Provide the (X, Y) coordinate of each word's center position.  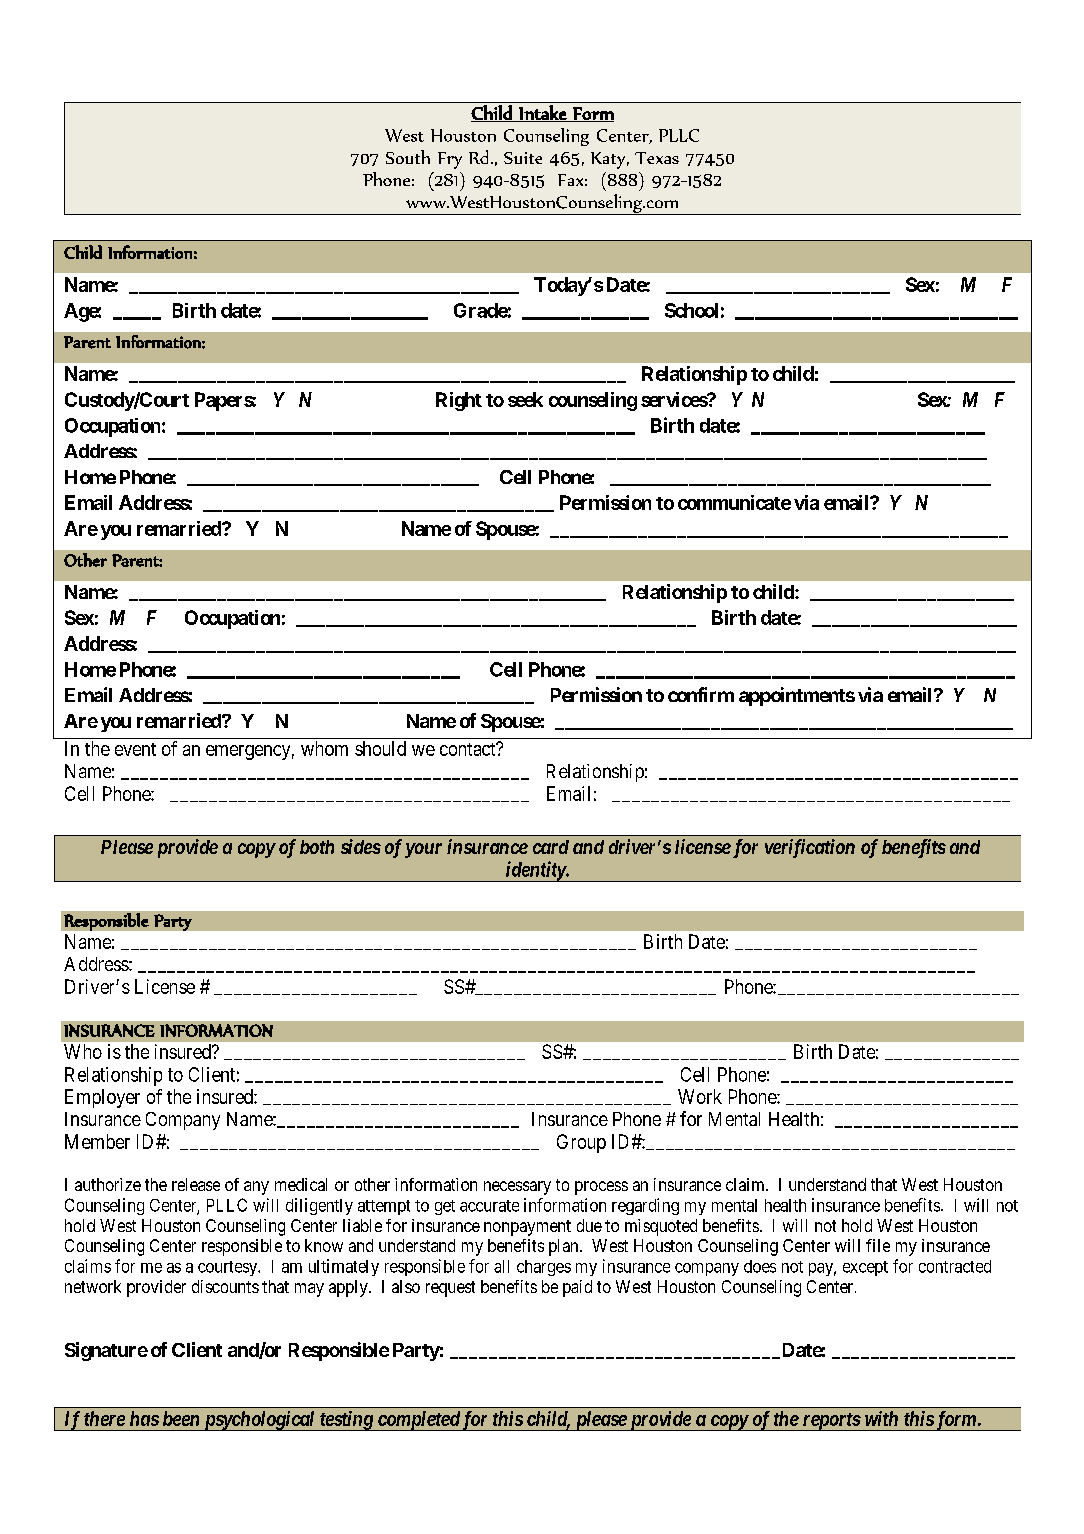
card (551, 847)
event (135, 749)
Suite (523, 158)
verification (810, 848)
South (408, 157)
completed (418, 1421)
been (181, 1418)
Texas (657, 158)
